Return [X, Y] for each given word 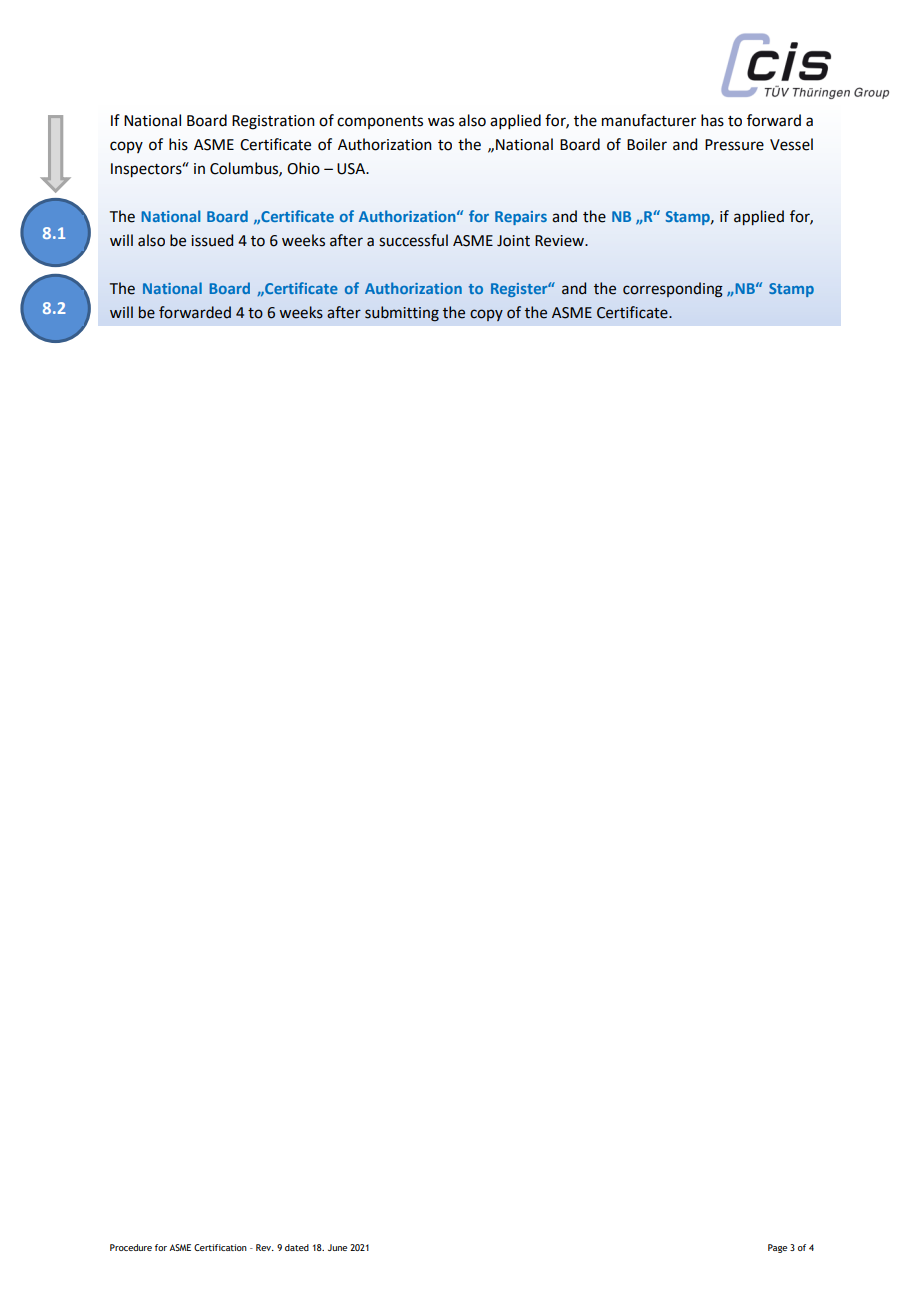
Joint [513, 241]
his [178, 144]
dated [297, 1247]
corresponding [673, 290]
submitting [402, 314]
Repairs [521, 218]
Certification [220, 1247]
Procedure [131, 1247]
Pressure [734, 145]
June [337, 1247]
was [441, 122]
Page [777, 1248]
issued [212, 240]
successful [413, 240]
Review [560, 241]
